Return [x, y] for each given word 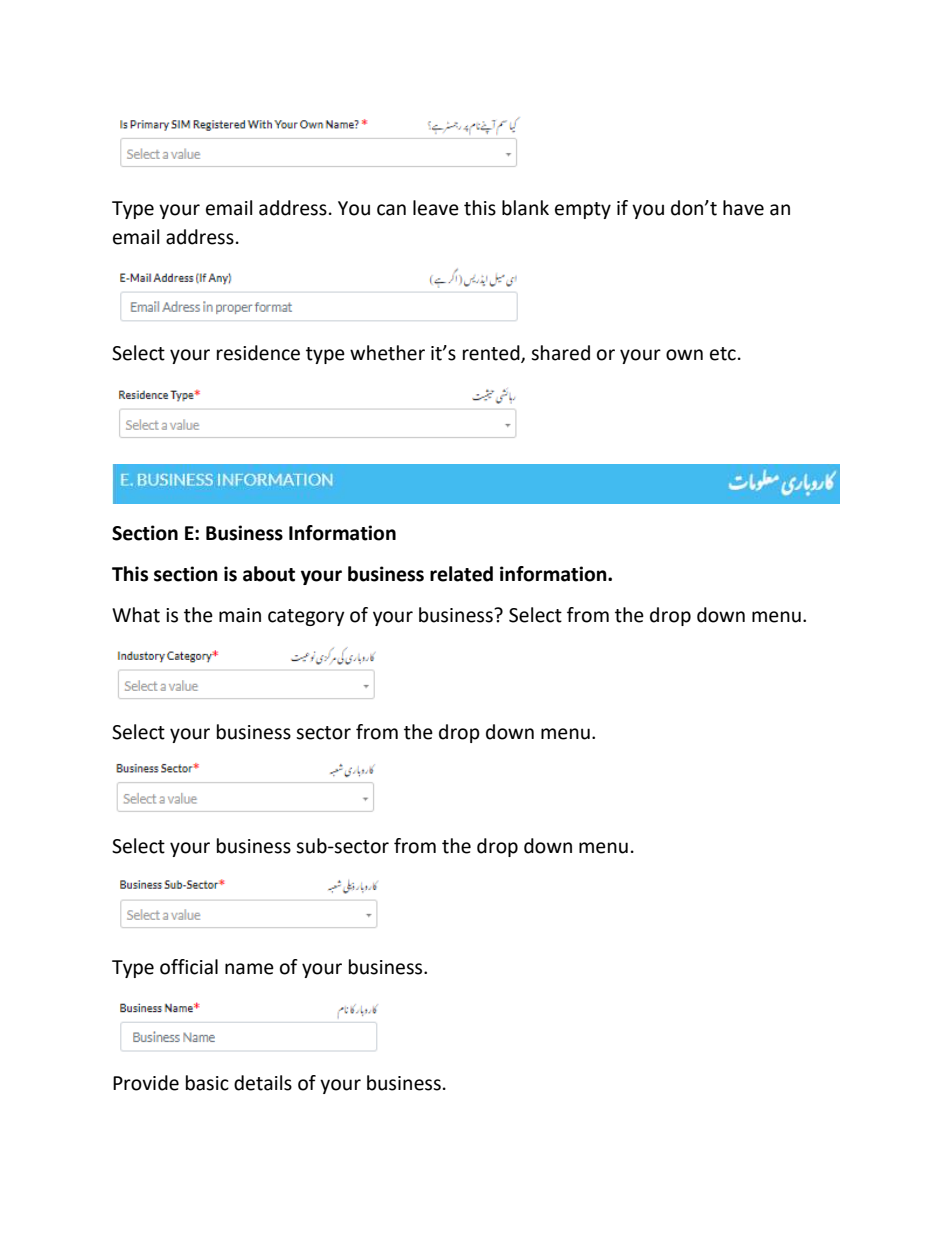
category [306, 617]
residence [258, 353]
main [240, 615]
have [743, 208]
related [461, 574]
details [263, 1083]
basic [207, 1083]
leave [436, 208]
